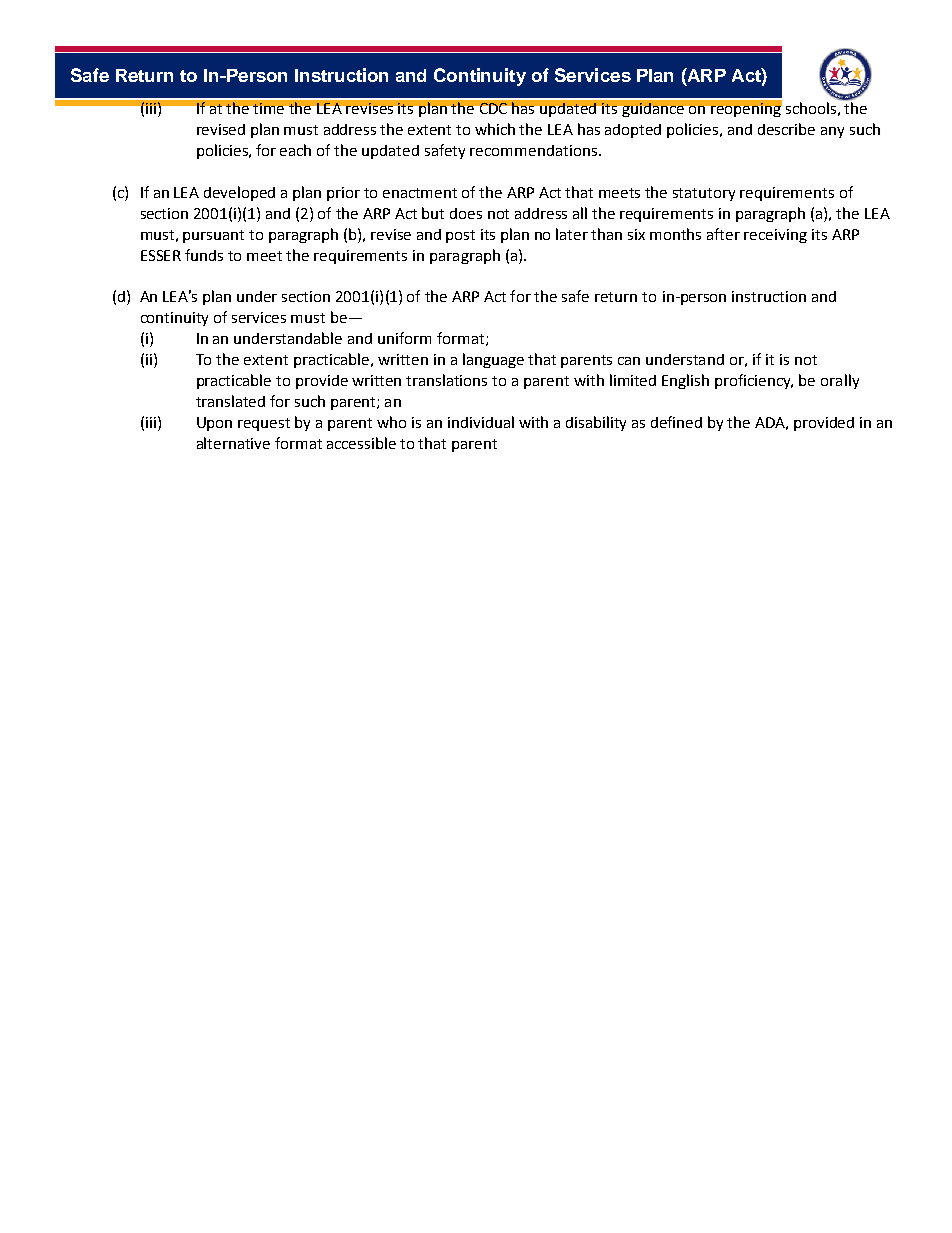  Describe the element at coordinates (213, 236) in the screenshot. I see `pursuant` at that location.
